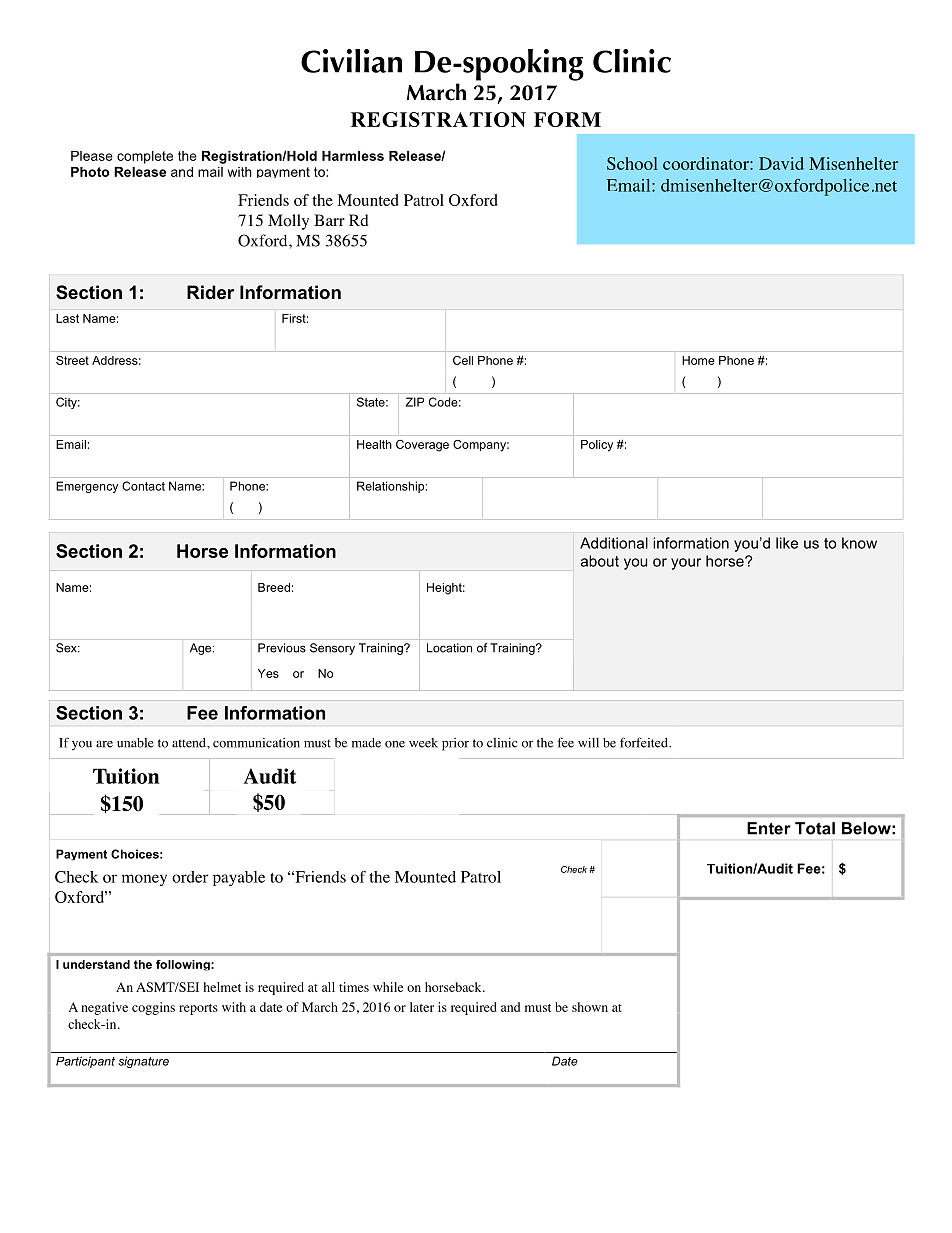 The width and height of the screenshot is (952, 1233). What do you see at coordinates (153, 1008) in the screenshot?
I see `coggins` at bounding box center [153, 1008].
